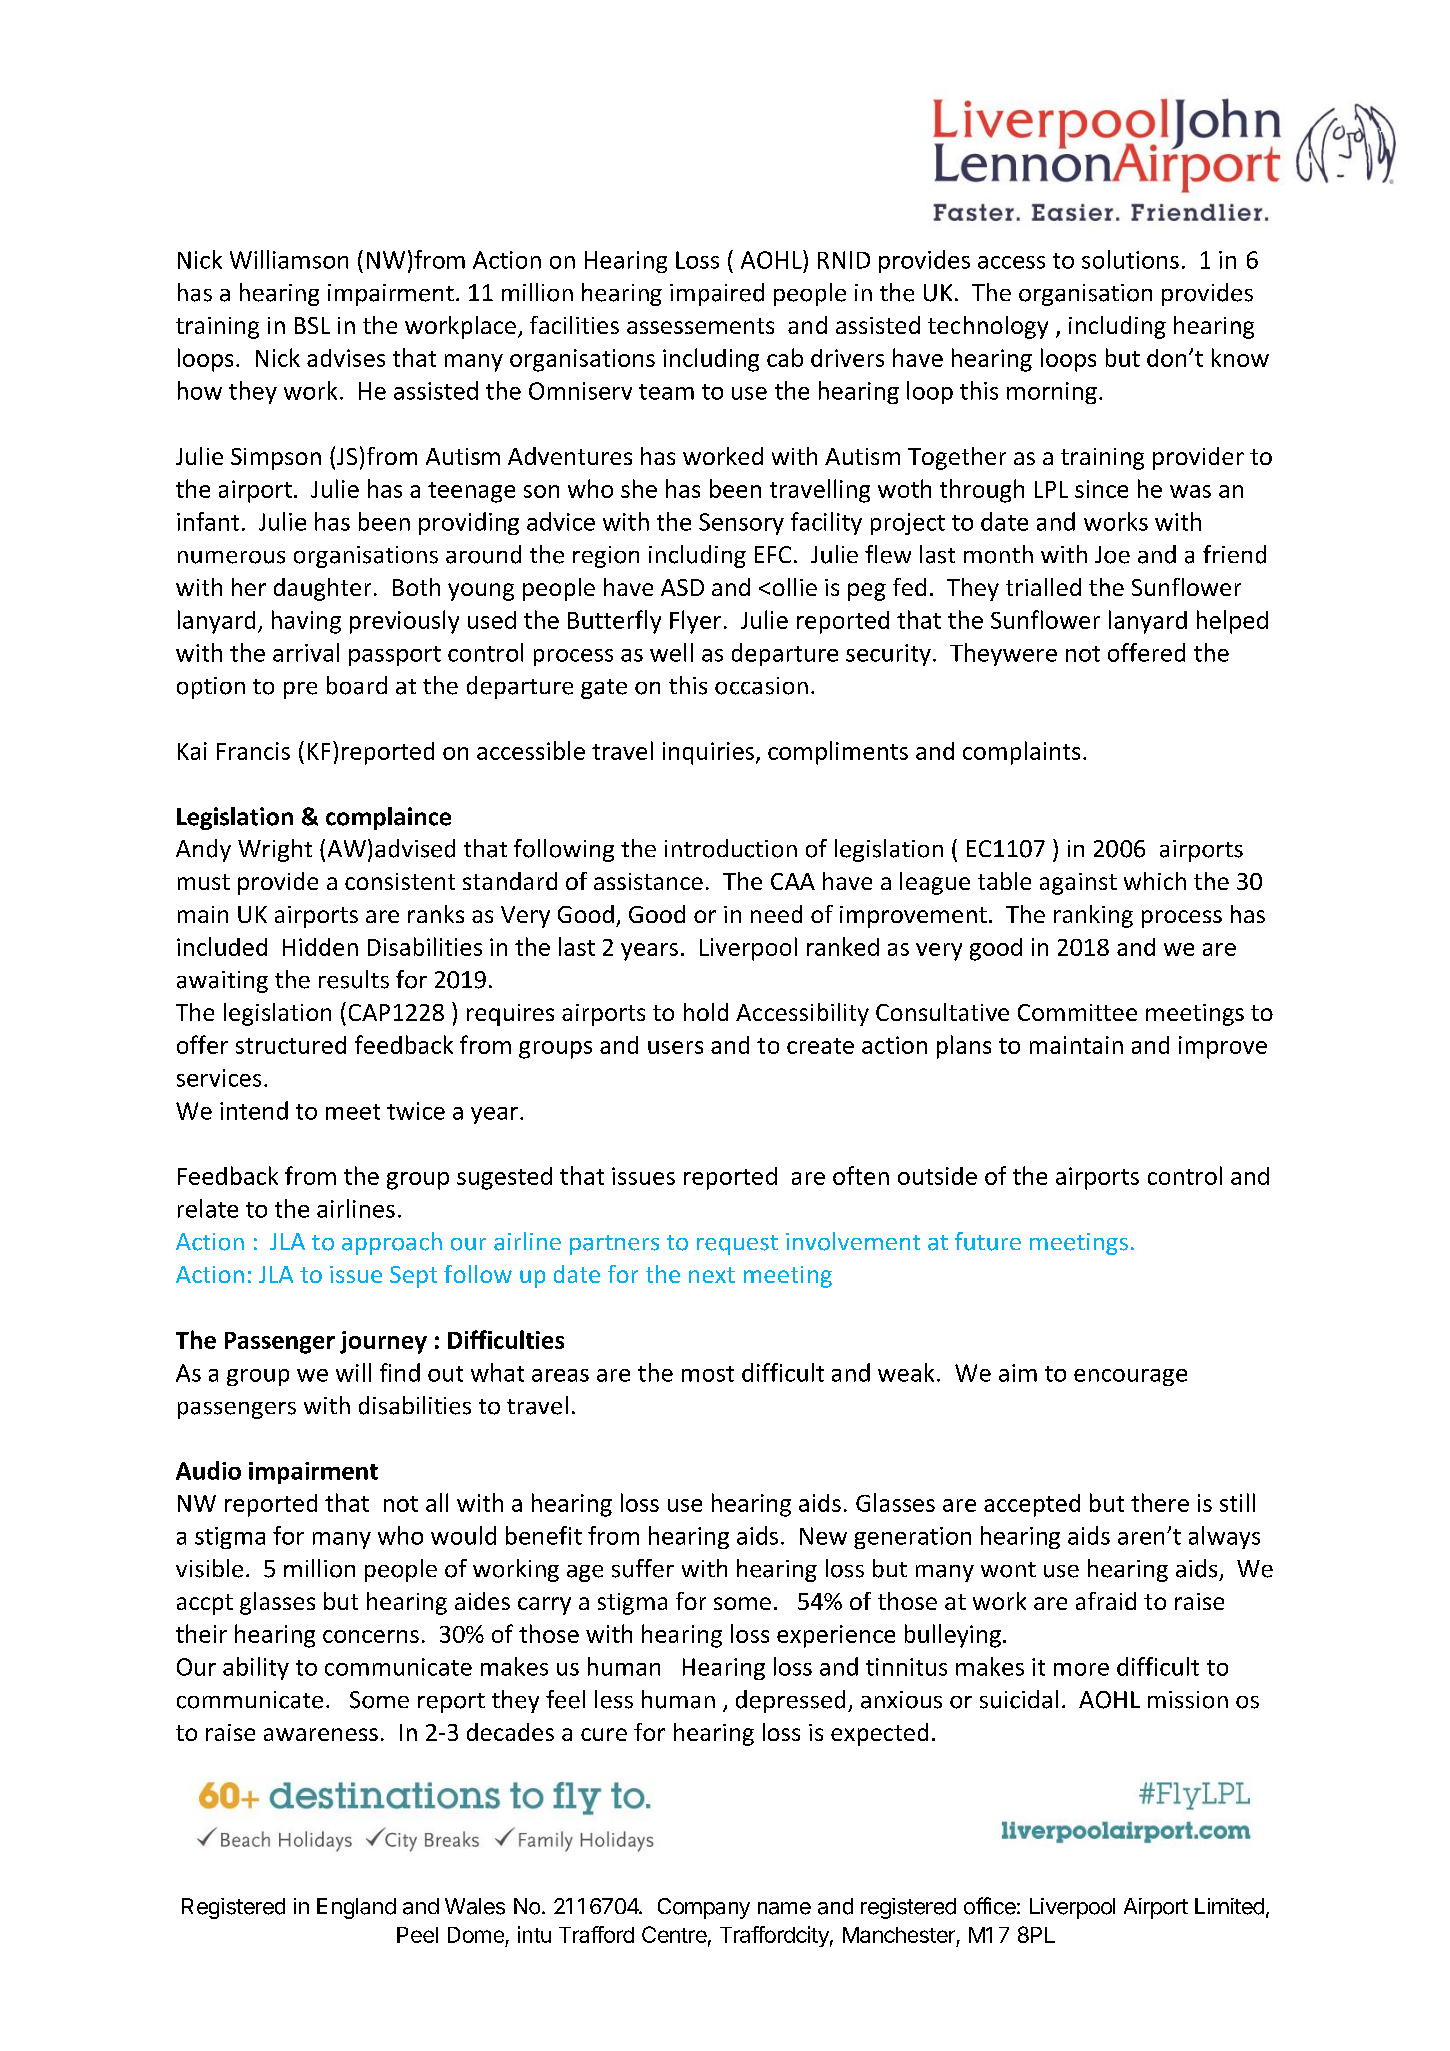 The height and width of the page is (2051, 1450). Describe the element at coordinates (717, 294) in the page. I see `impaired` at that location.
